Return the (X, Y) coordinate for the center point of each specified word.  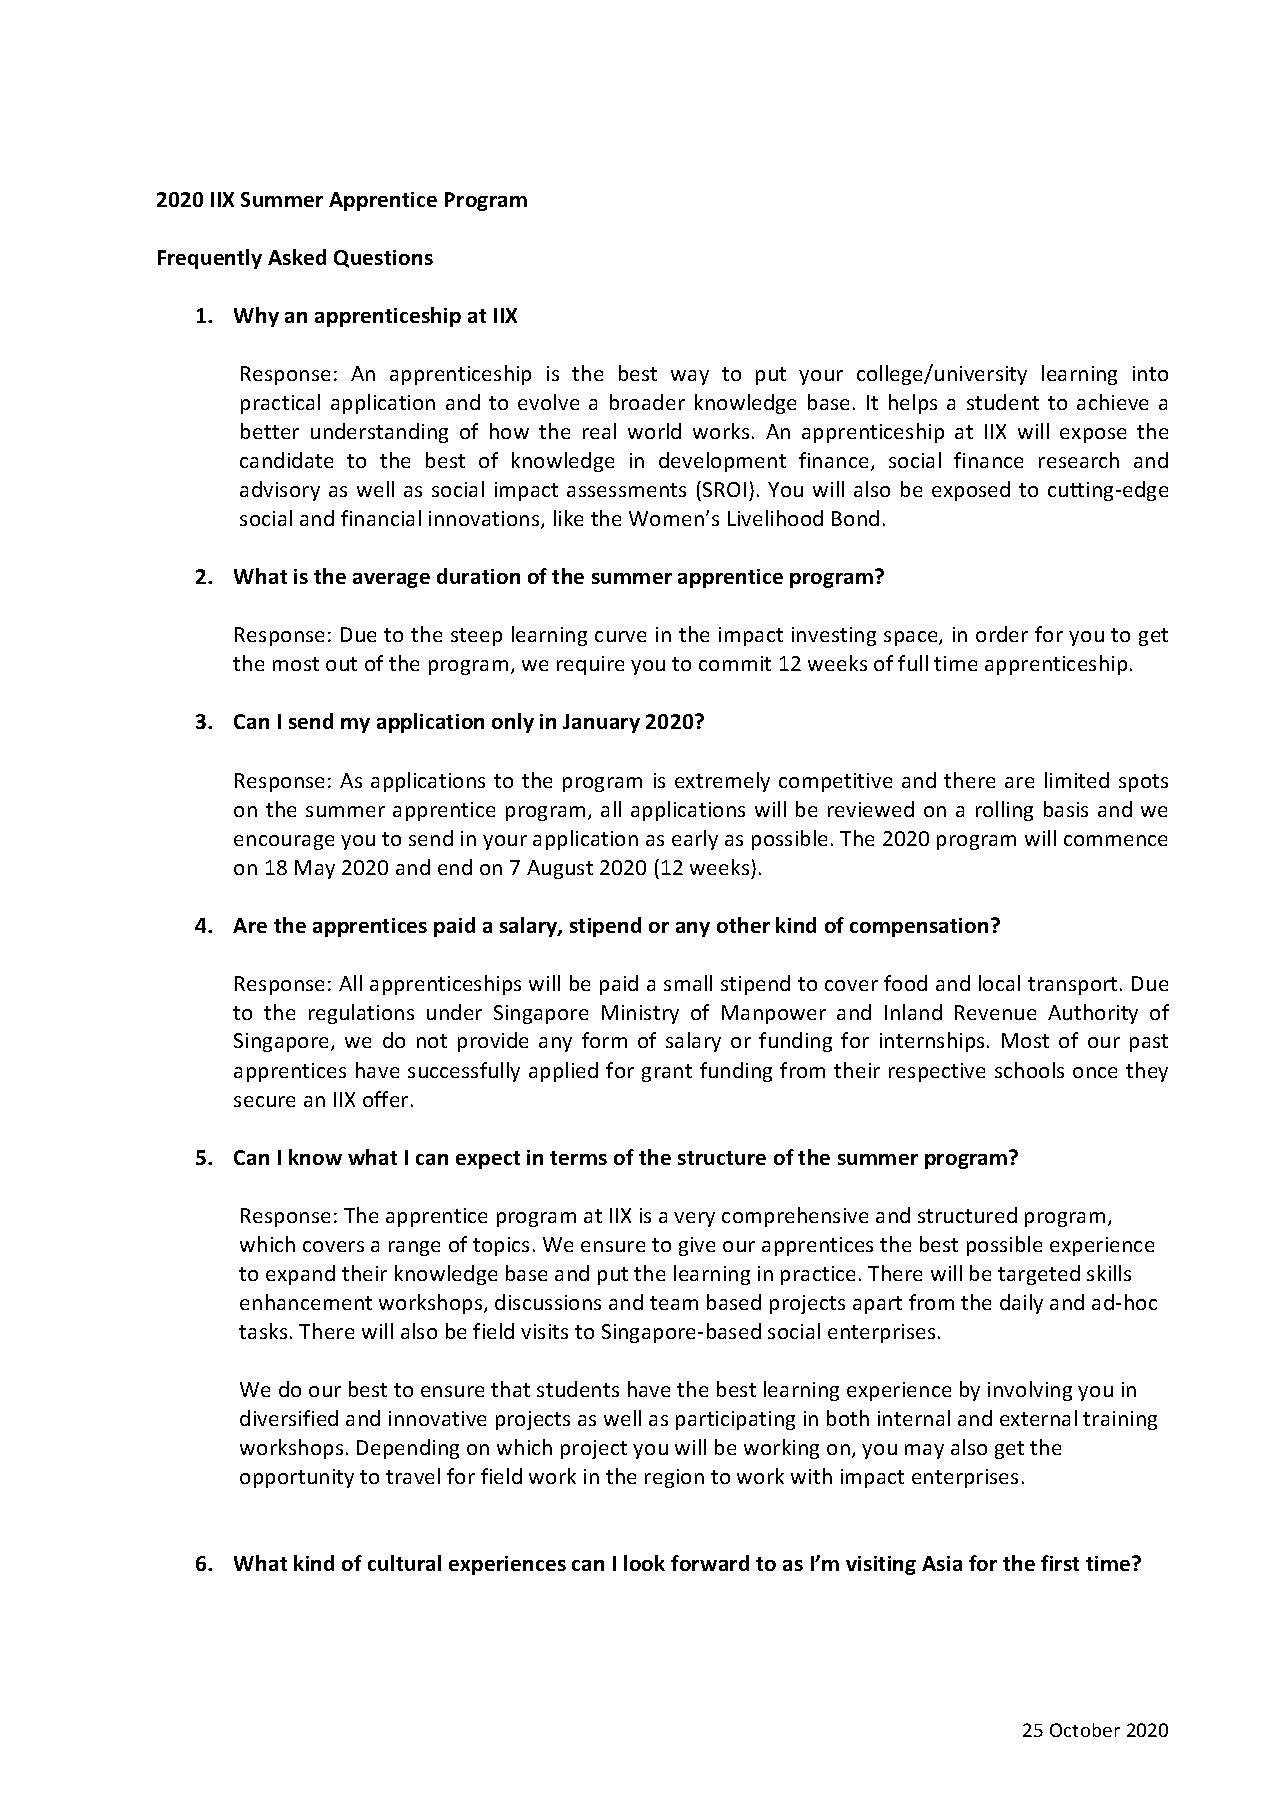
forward (710, 1563)
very (694, 1219)
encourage (284, 842)
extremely (722, 782)
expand (300, 1275)
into (1150, 373)
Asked (297, 257)
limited (1077, 780)
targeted (1039, 1275)
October (1085, 1730)
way (690, 377)
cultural (404, 1563)
